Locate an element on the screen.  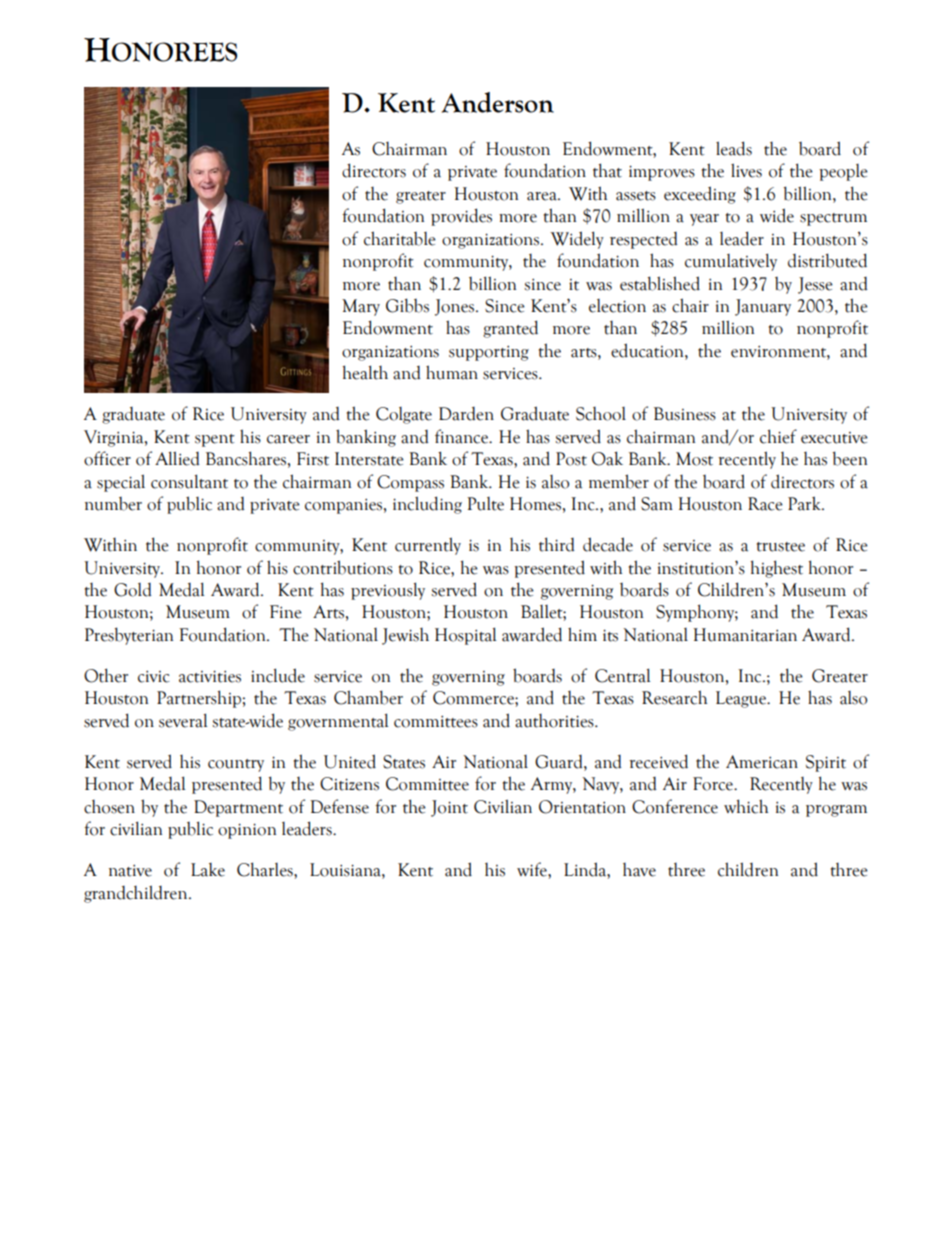
Mary is located at coordinates (361, 307).
